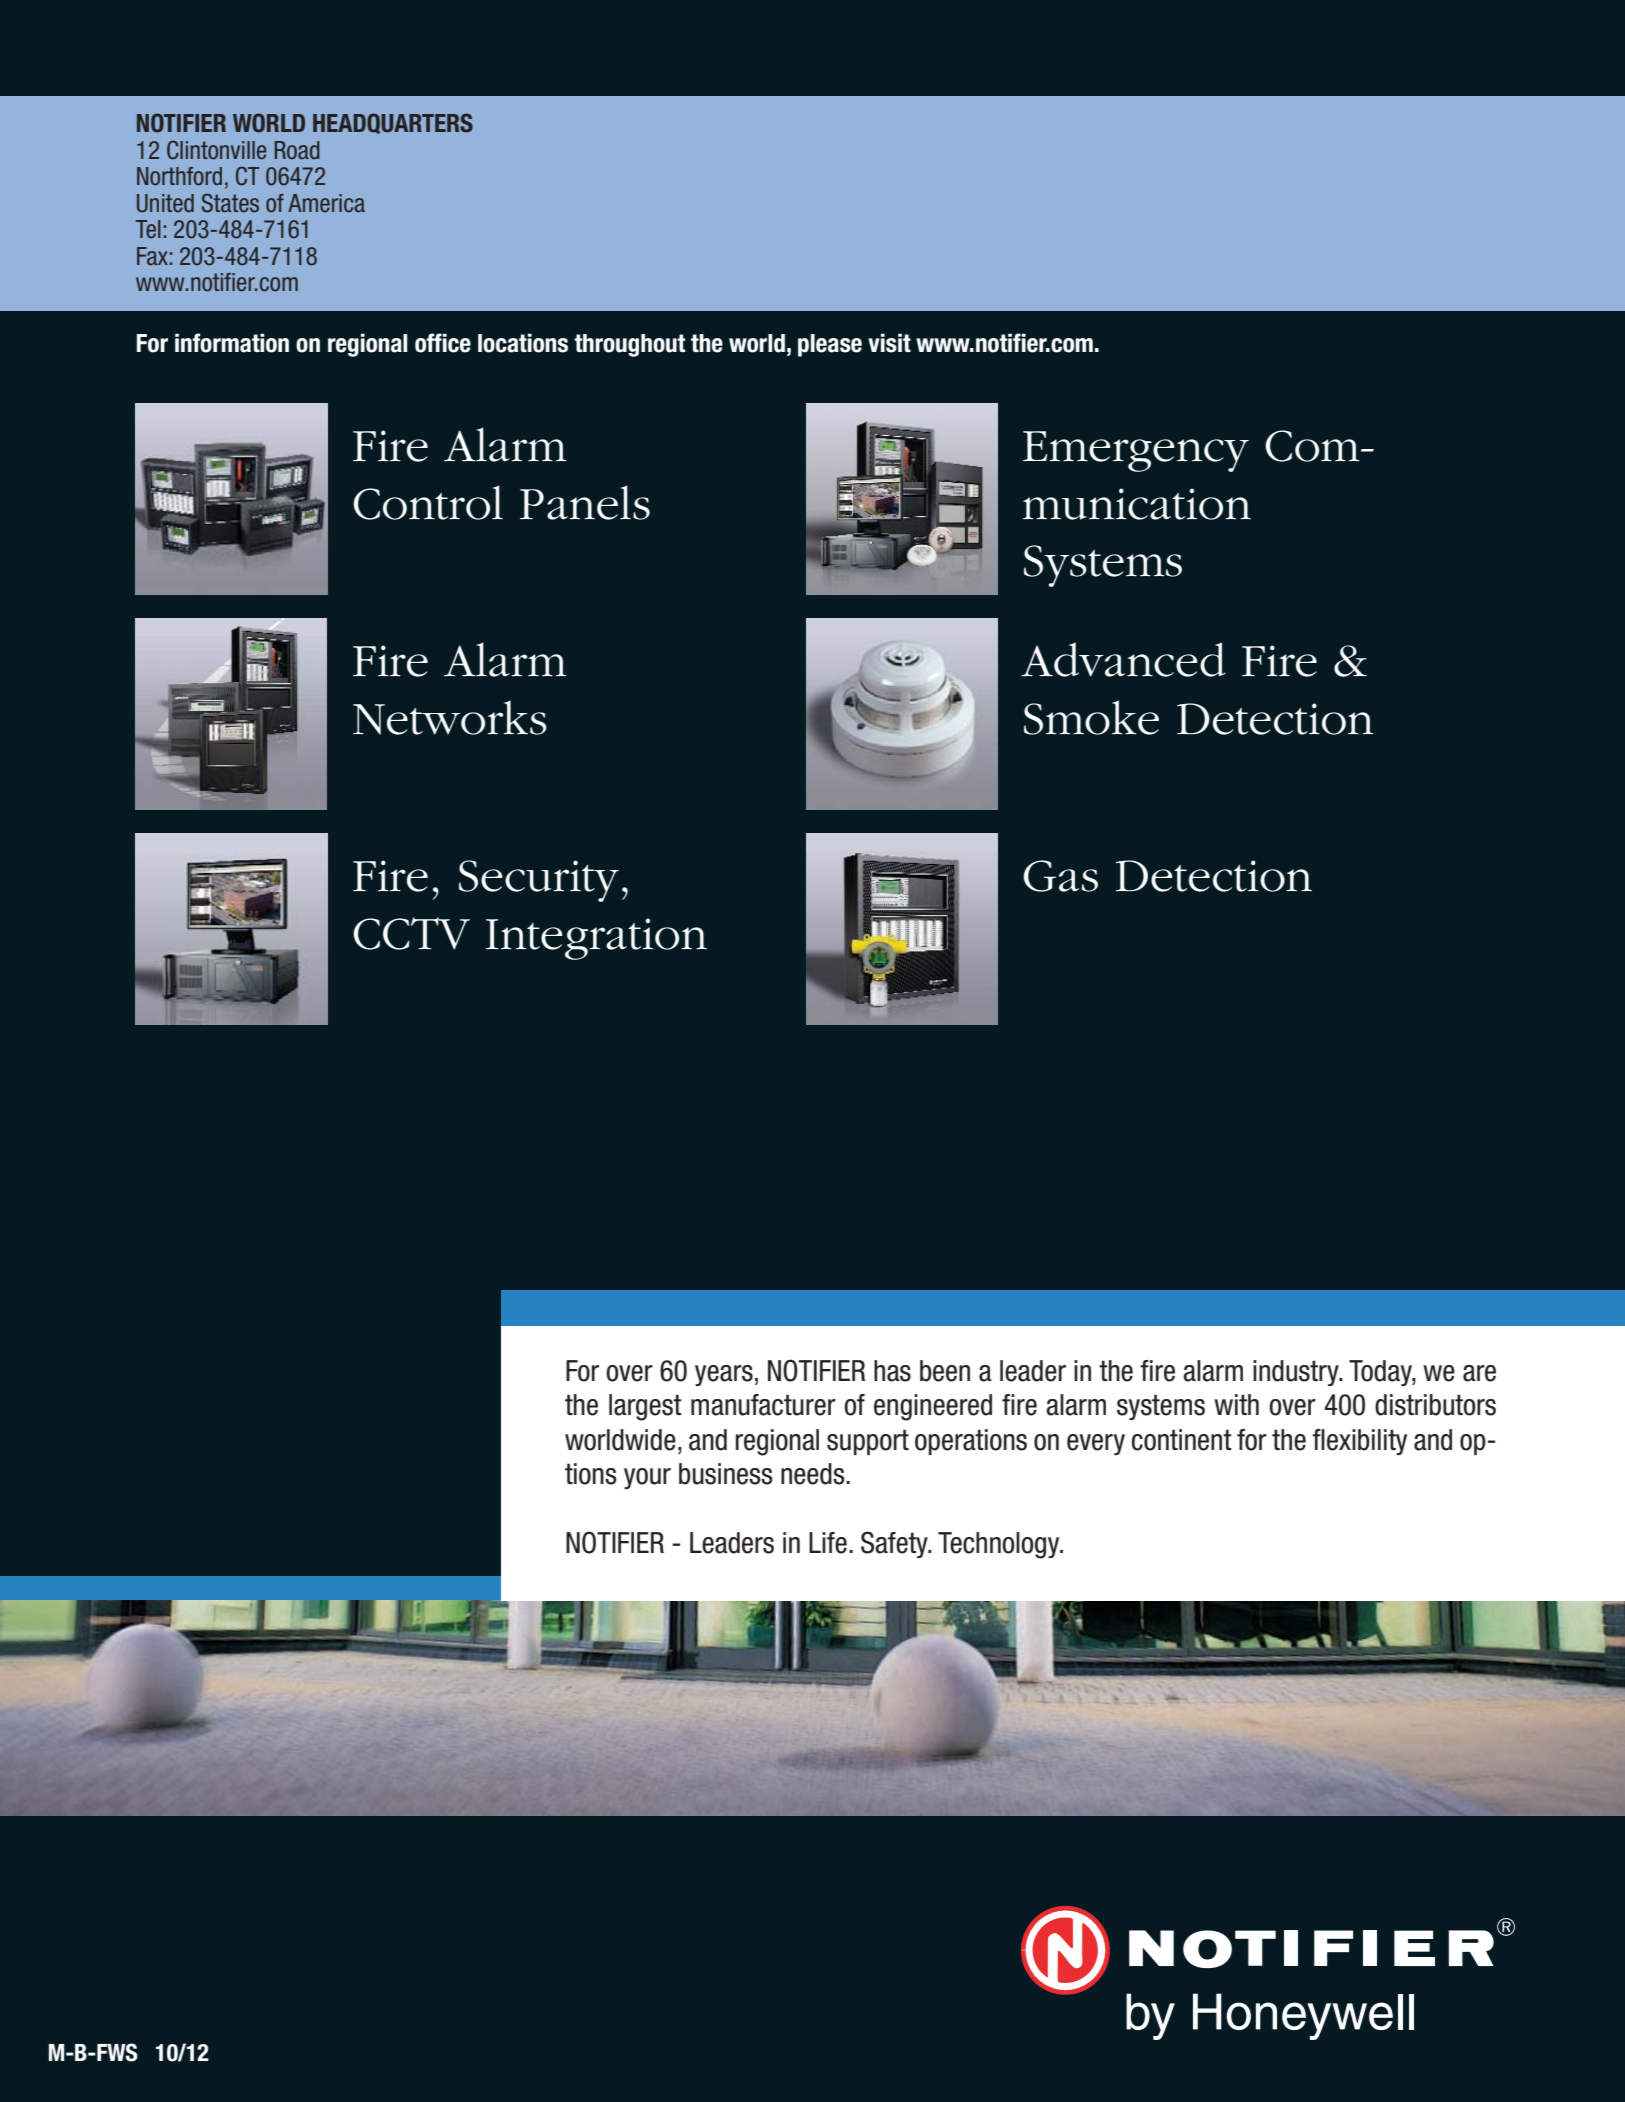 This screenshot has width=1625, height=2102. I want to click on Networks, so click(450, 717).
